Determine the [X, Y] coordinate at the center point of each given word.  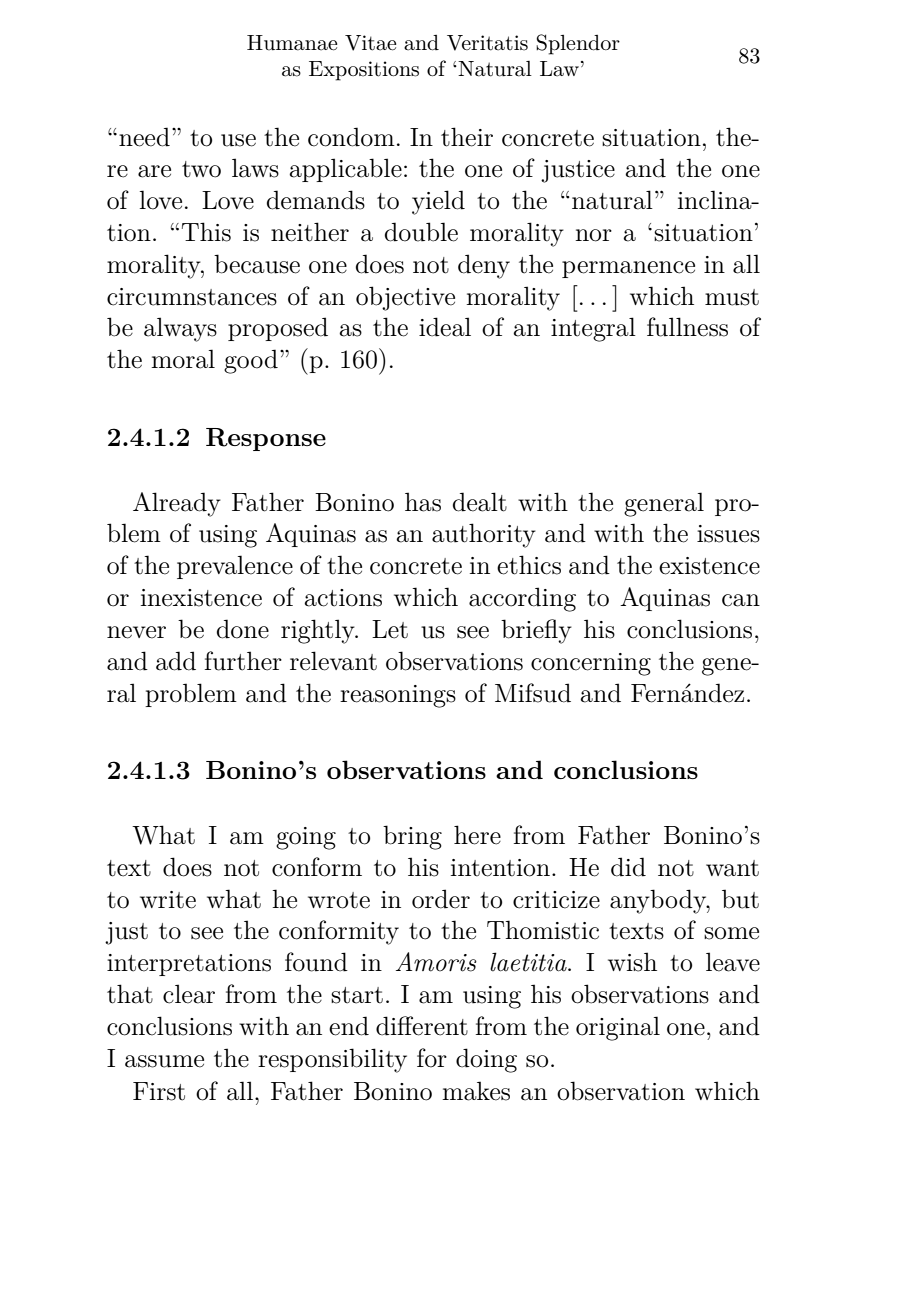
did [628, 867]
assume [164, 1061]
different [422, 1026]
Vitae [370, 43]
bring [412, 837]
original [618, 1028]
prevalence [235, 567]
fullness [687, 327]
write [168, 900]
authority [484, 535]
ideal [445, 327]
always [180, 329]
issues [728, 534]
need [144, 137]
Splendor [578, 44]
